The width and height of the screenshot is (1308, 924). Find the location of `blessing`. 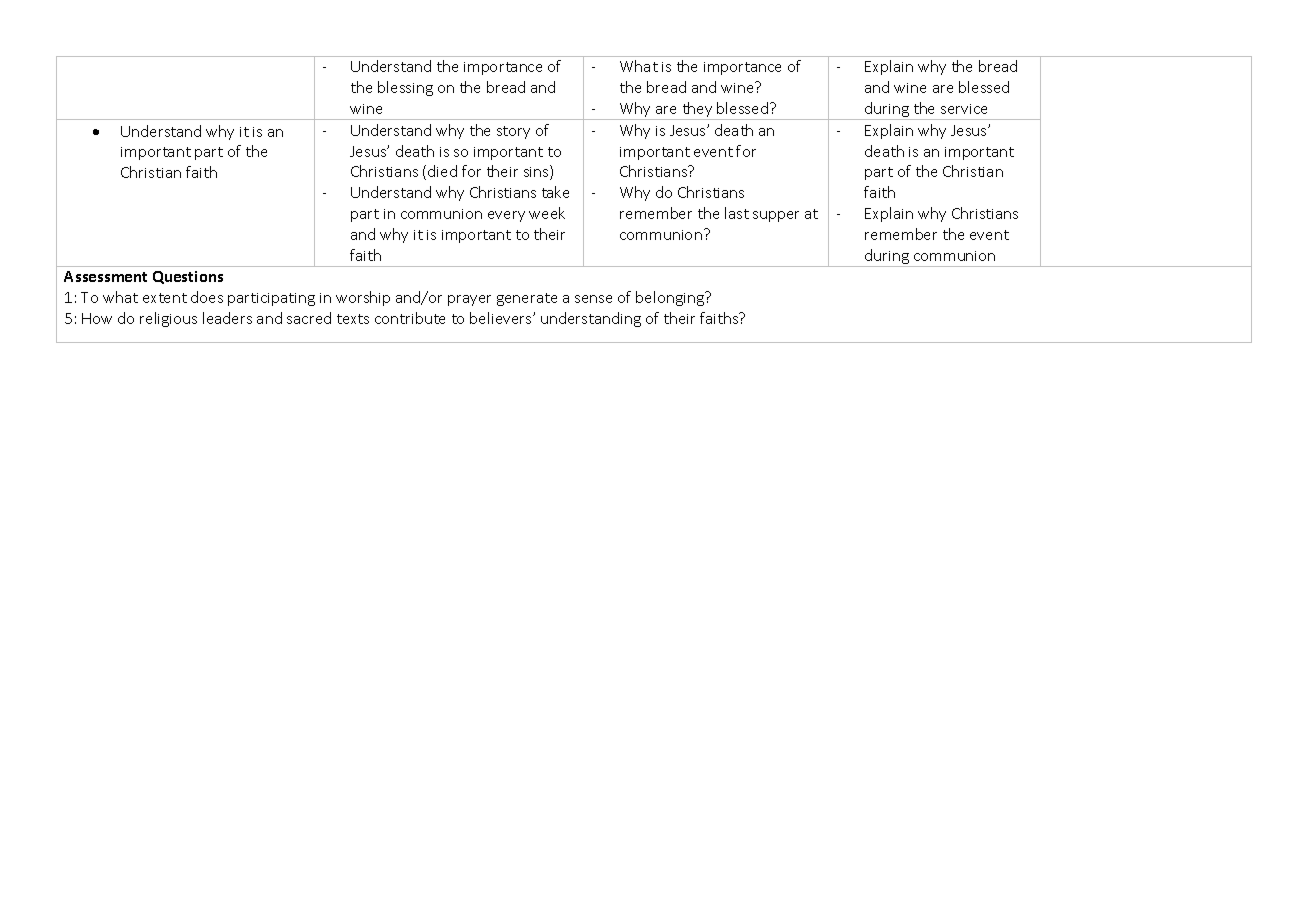

blessing is located at coordinates (405, 88).
